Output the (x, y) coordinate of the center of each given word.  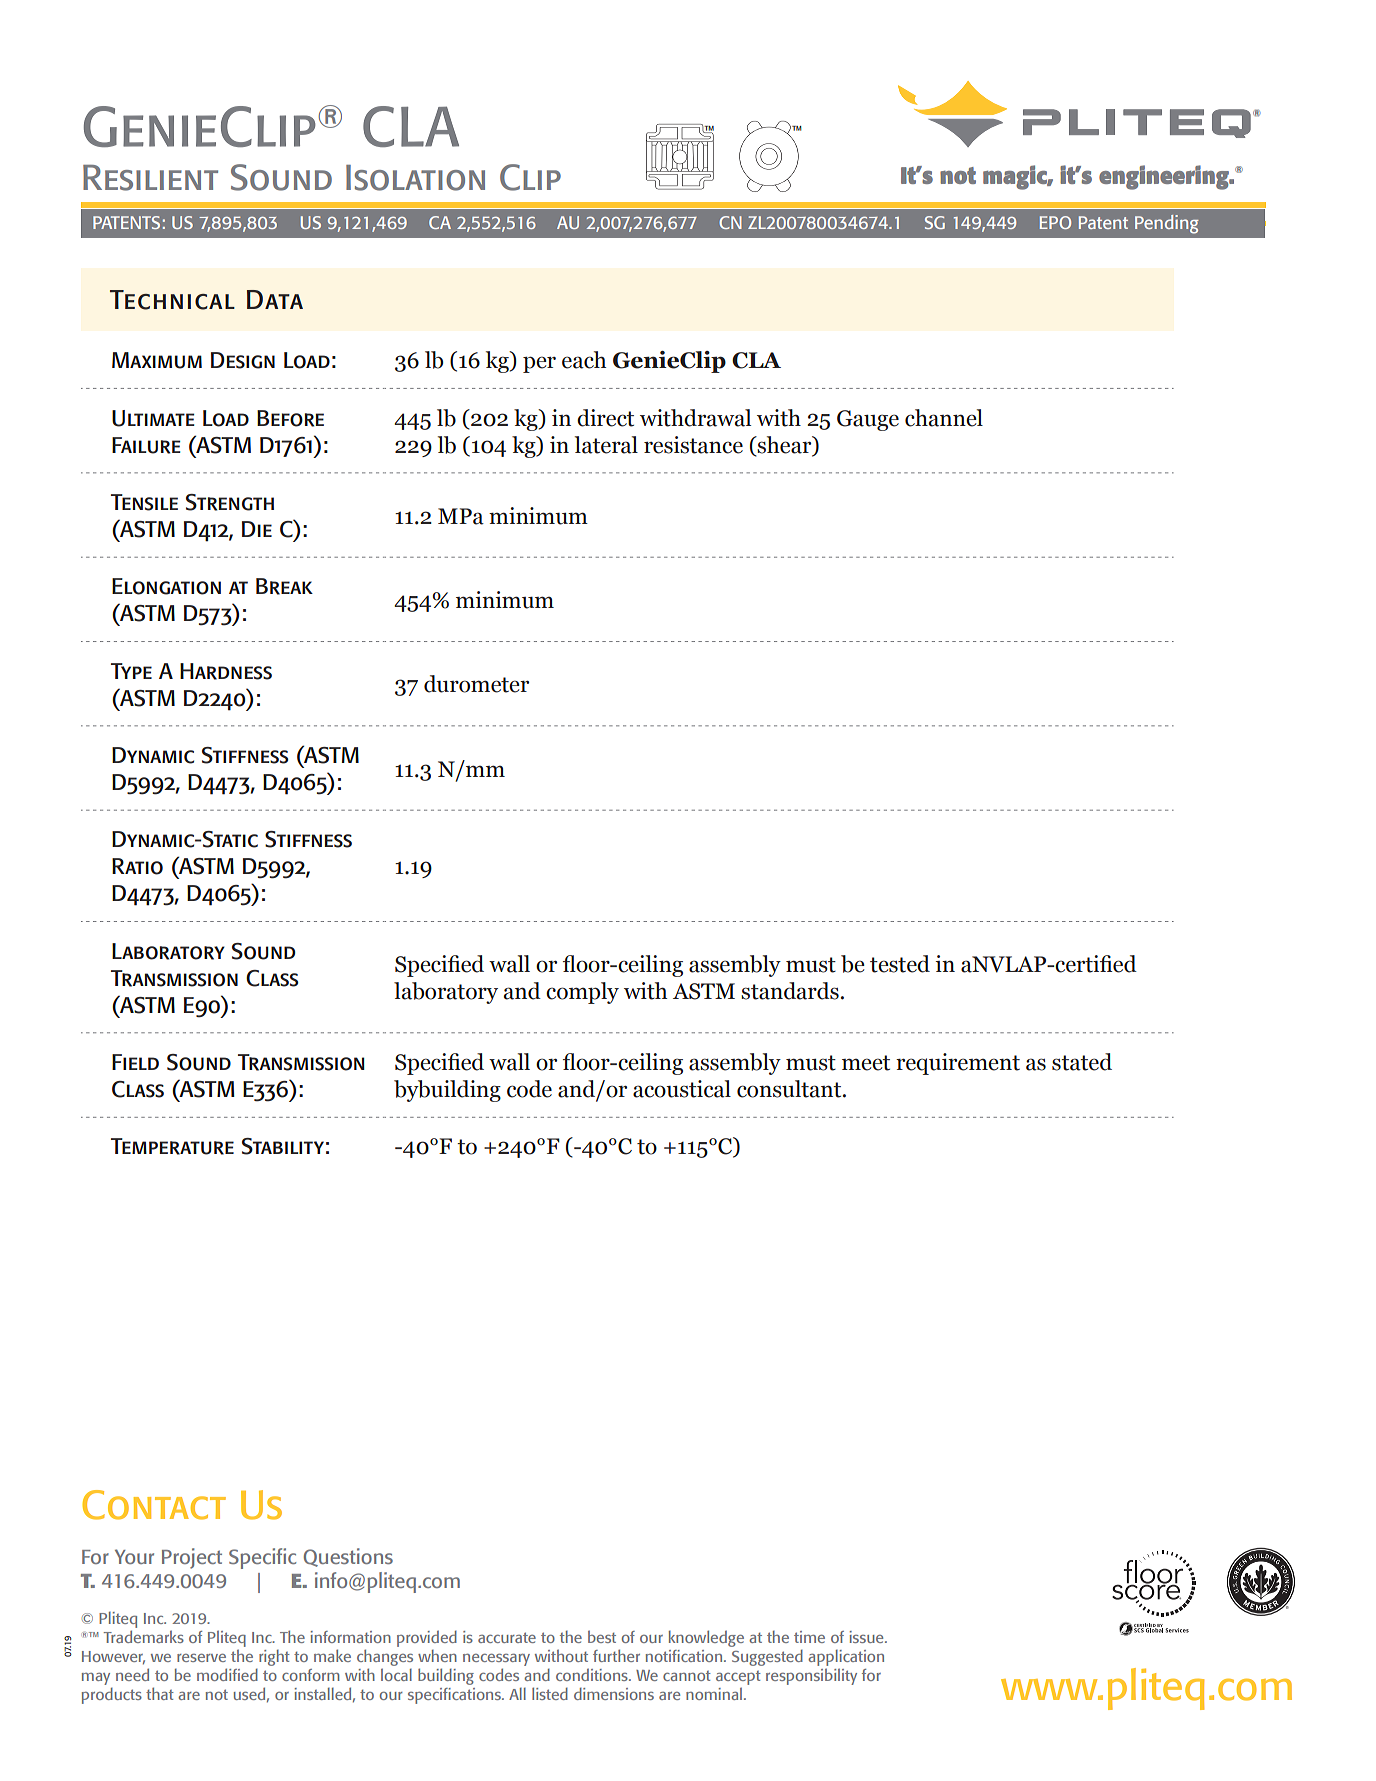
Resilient (150, 178)
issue (868, 1637)
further (616, 1655)
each (584, 360)
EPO (1055, 222)
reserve (201, 1658)
